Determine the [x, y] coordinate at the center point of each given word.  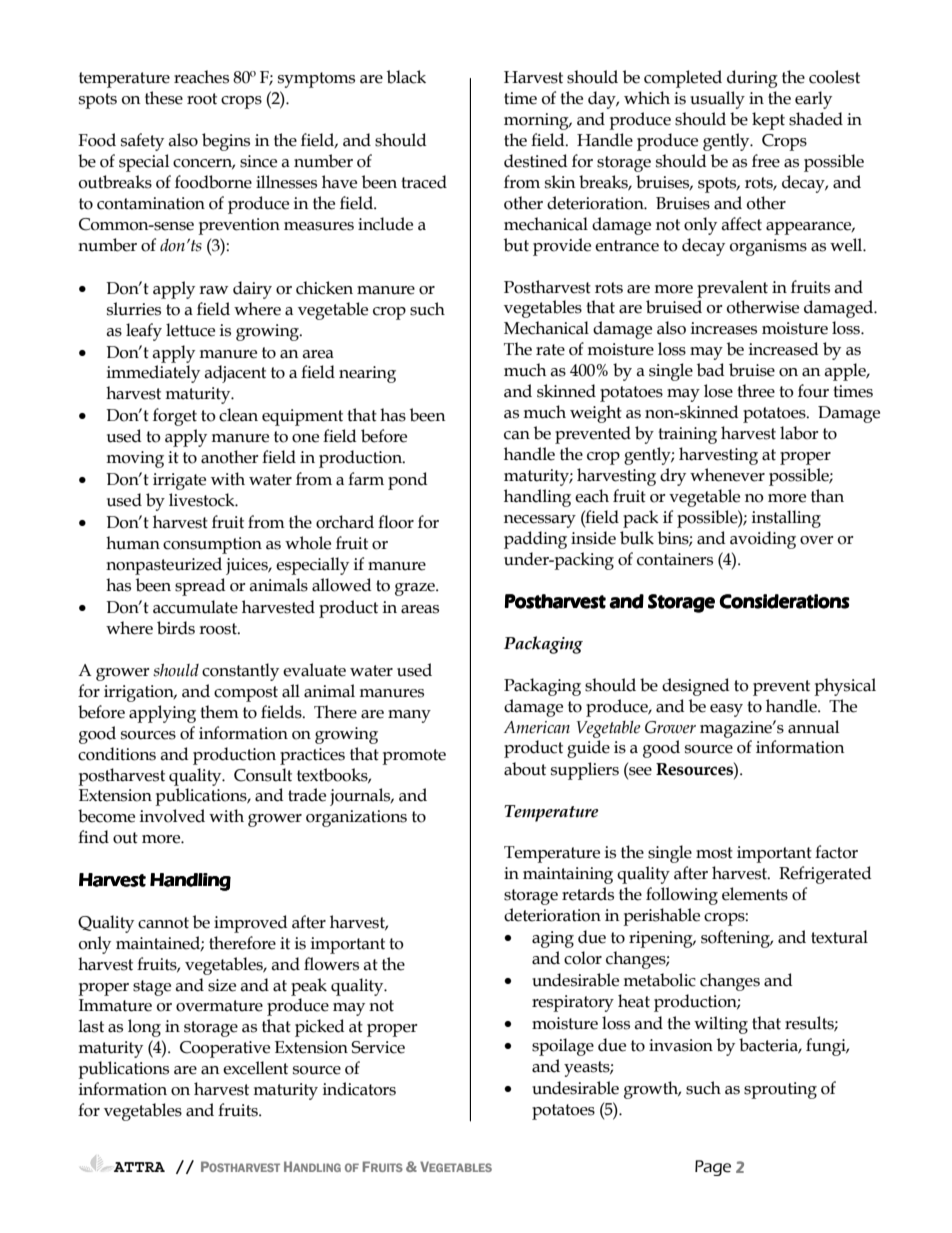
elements [755, 894]
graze [416, 589]
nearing [367, 374]
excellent [255, 1068]
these [164, 98]
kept [768, 121]
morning [537, 121]
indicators [359, 1089]
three [756, 391]
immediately [153, 374]
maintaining [568, 875]
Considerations [784, 601]
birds [176, 628]
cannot [163, 923]
